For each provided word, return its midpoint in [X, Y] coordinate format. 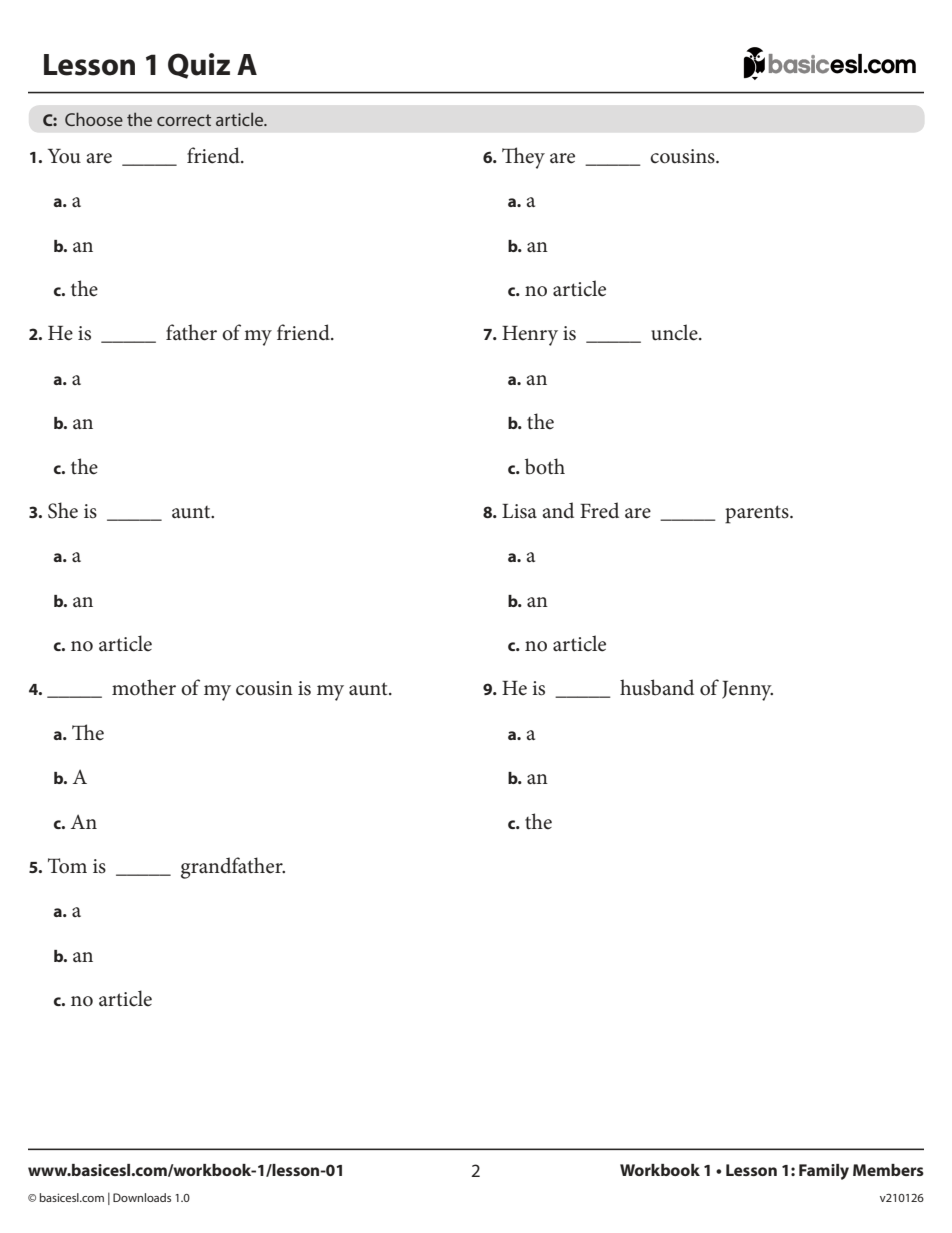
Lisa [519, 511]
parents [758, 514]
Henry [530, 336]
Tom [67, 866]
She [63, 510]
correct [184, 120]
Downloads [142, 1197]
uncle [675, 332]
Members [888, 1170]
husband [657, 687]
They [523, 158]
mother [144, 687]
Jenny [747, 691]
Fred [599, 510]
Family [824, 1172]
